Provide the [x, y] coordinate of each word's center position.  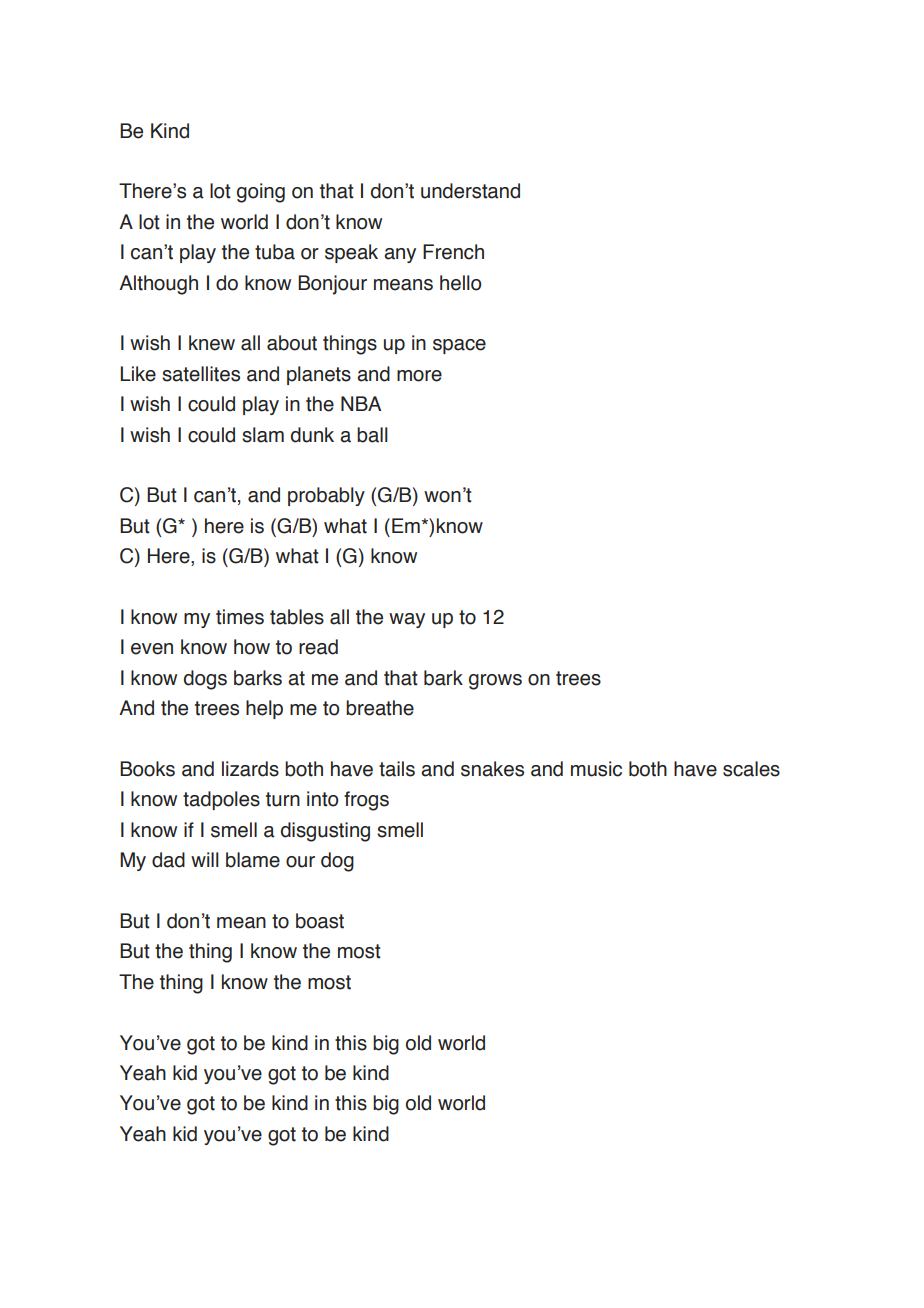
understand [470, 191]
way [407, 620]
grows [495, 682]
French [453, 252]
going [261, 193]
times [240, 617]
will [205, 859]
